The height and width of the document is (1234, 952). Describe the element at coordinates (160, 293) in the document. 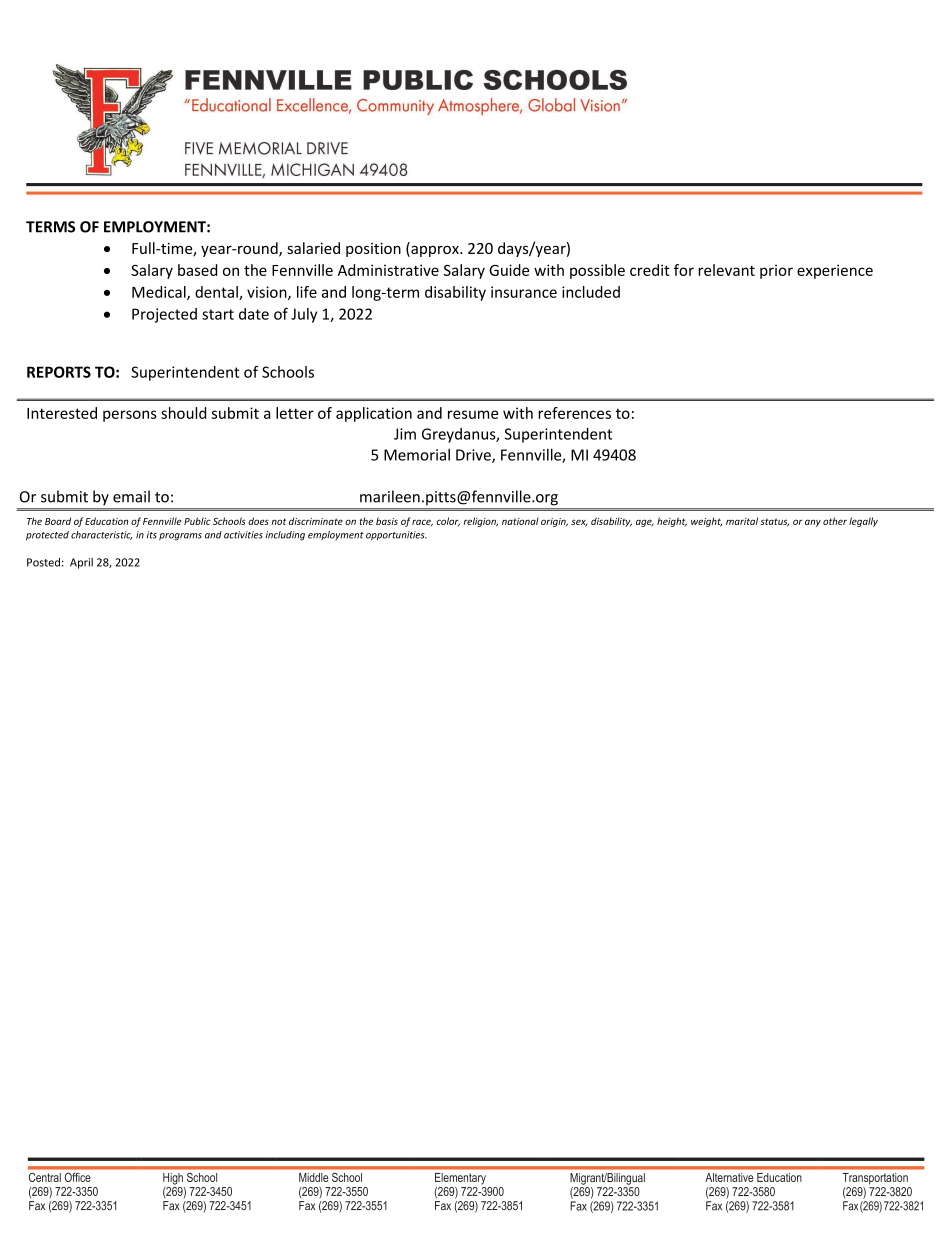

I see `Medical` at that location.
